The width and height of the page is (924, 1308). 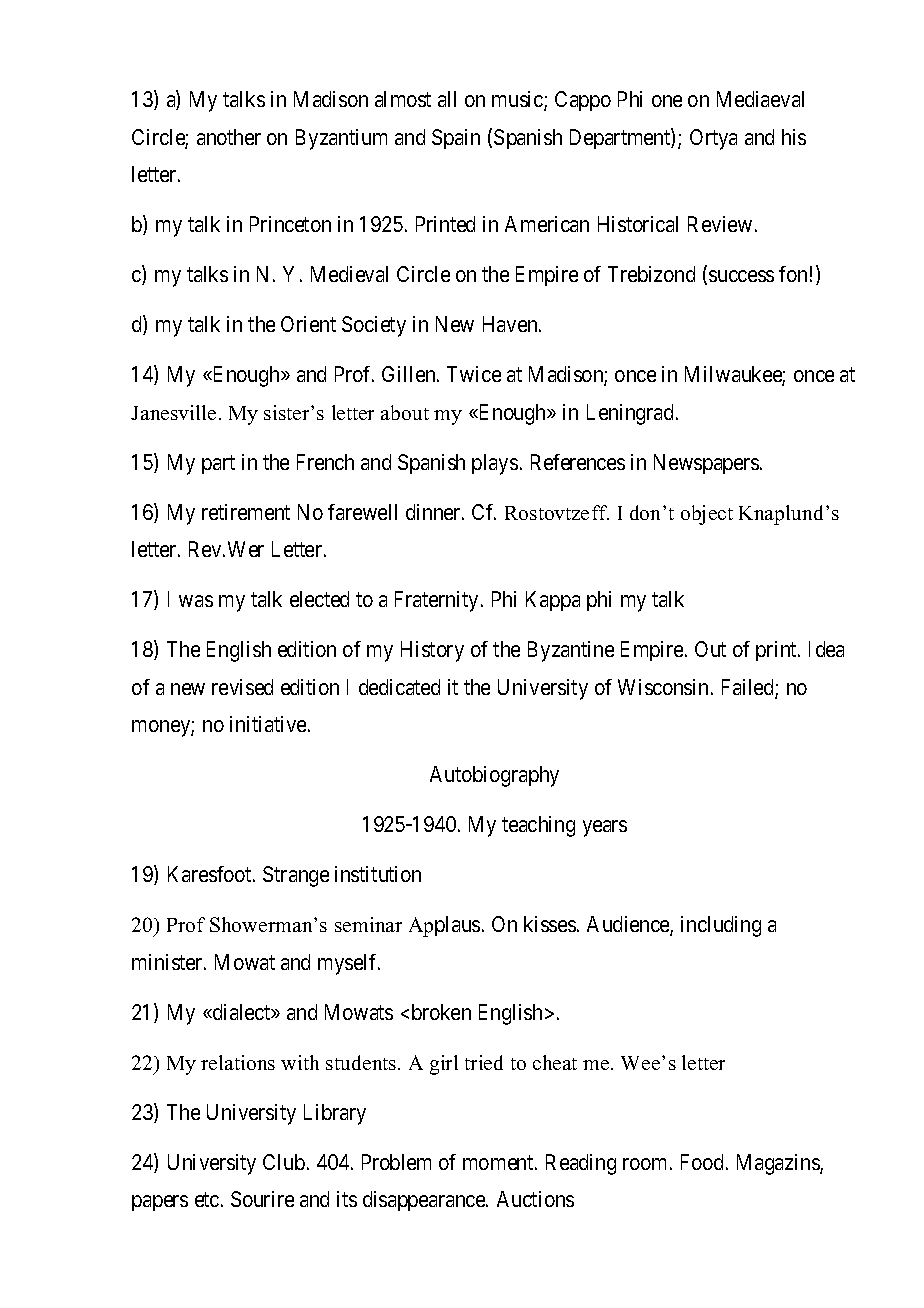 What do you see at coordinates (760, 99) in the page?
I see `Mediaeval` at bounding box center [760, 99].
